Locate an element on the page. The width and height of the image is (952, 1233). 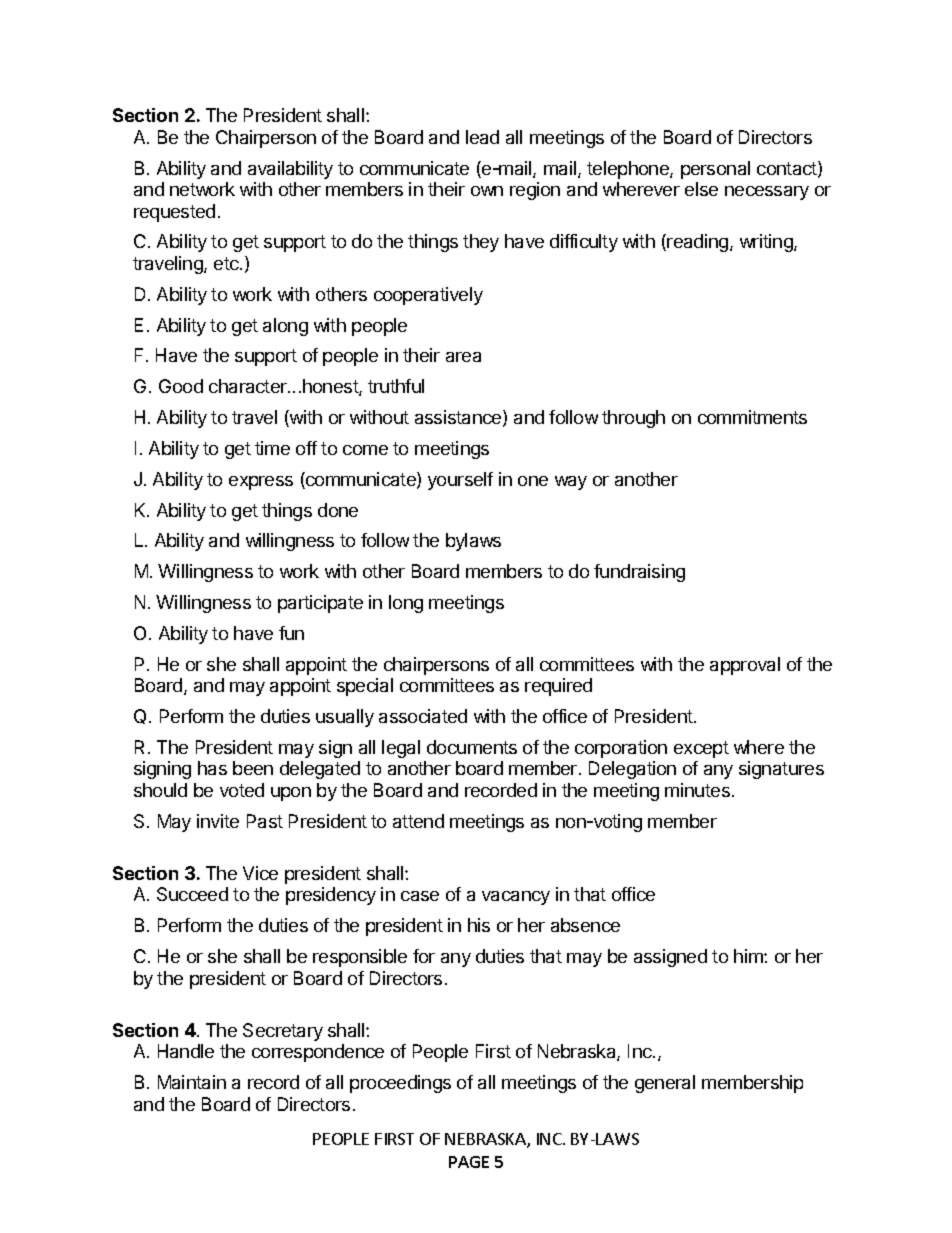
Maintain is located at coordinates (192, 1082).
